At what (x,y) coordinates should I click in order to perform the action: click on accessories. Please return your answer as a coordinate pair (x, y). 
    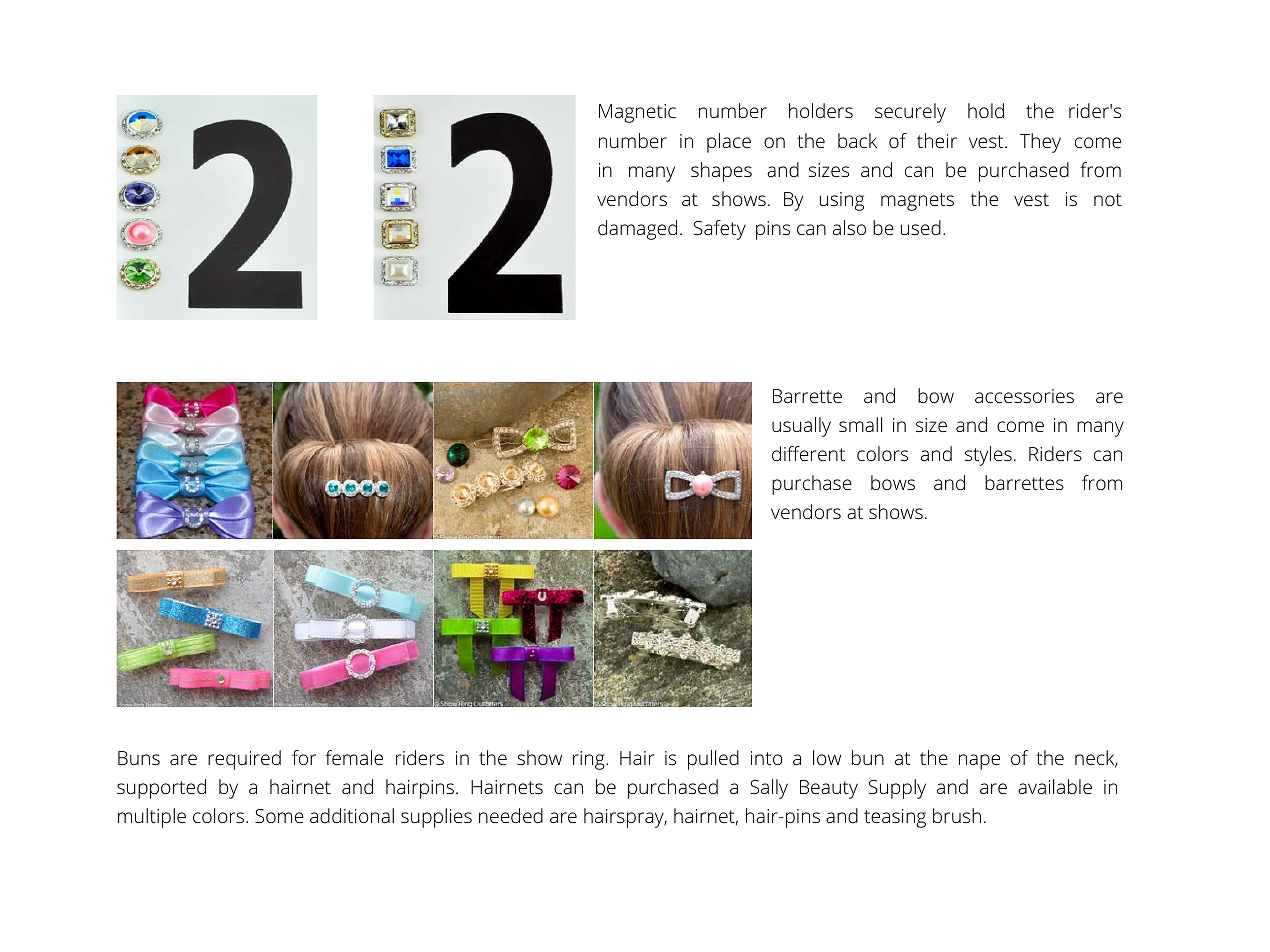
    Looking at the image, I should click on (1024, 396).
